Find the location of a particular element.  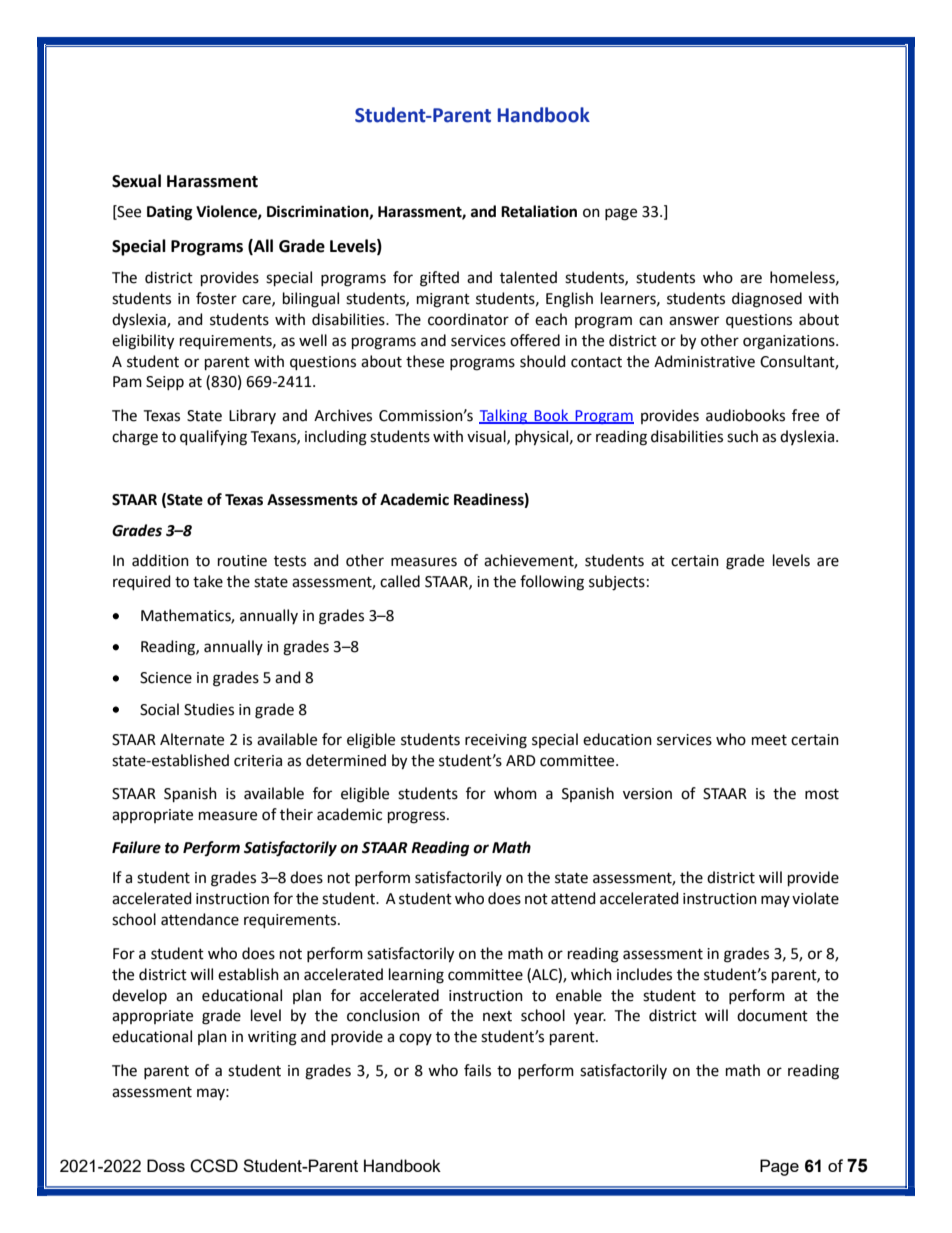

Doss is located at coordinates (166, 1165).
